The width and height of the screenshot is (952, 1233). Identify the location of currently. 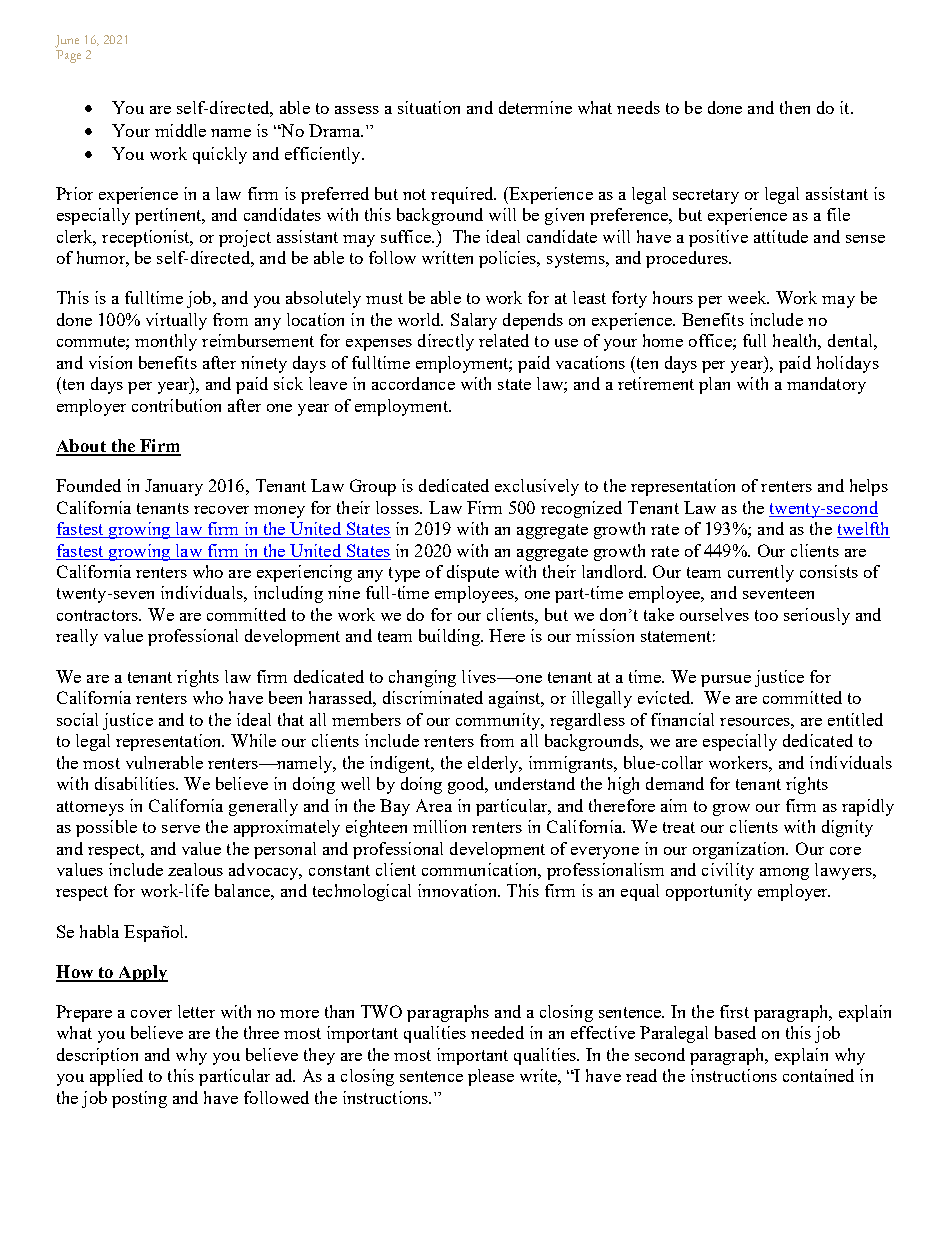
(761, 573).
